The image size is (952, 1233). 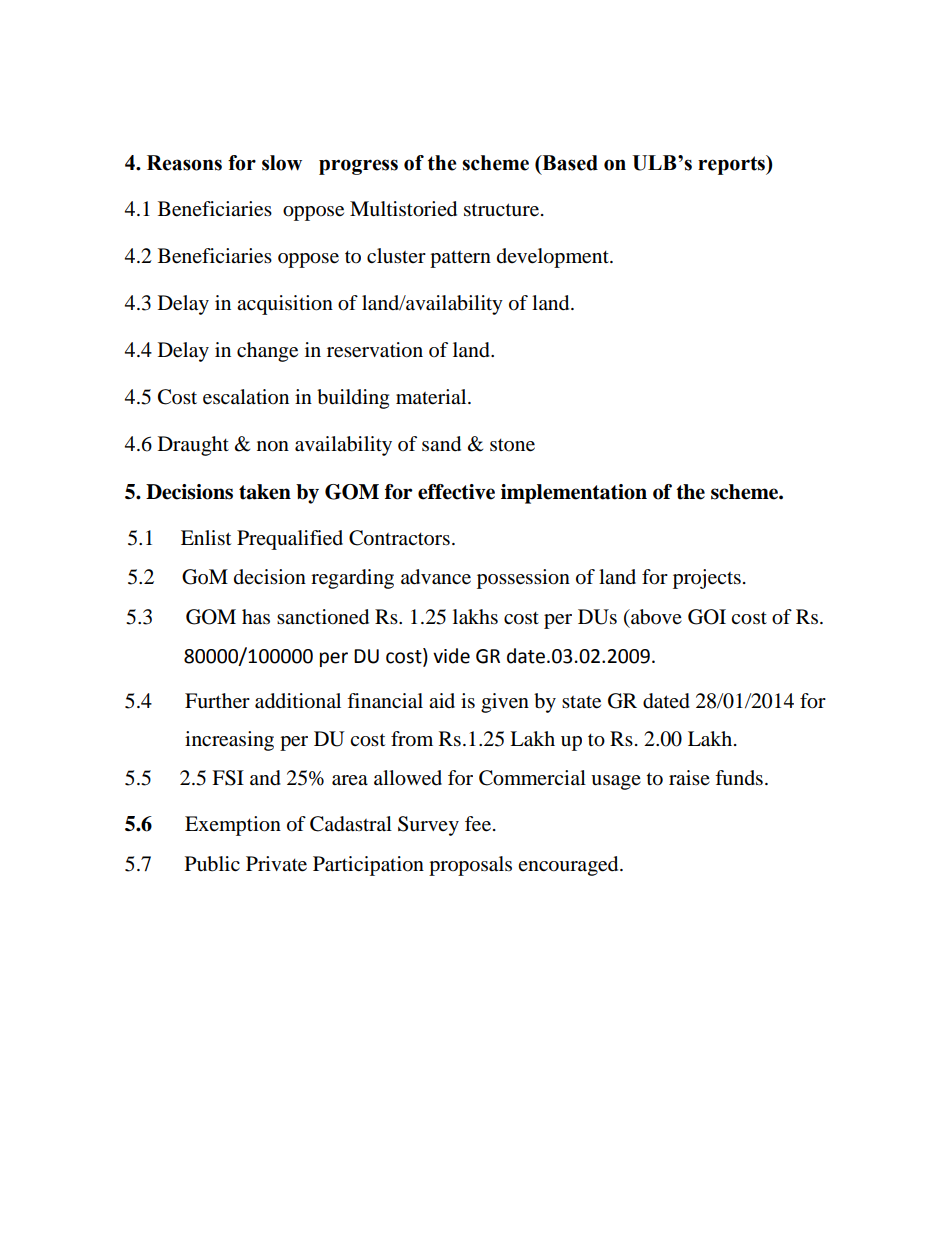 I want to click on structure, so click(x=503, y=210).
